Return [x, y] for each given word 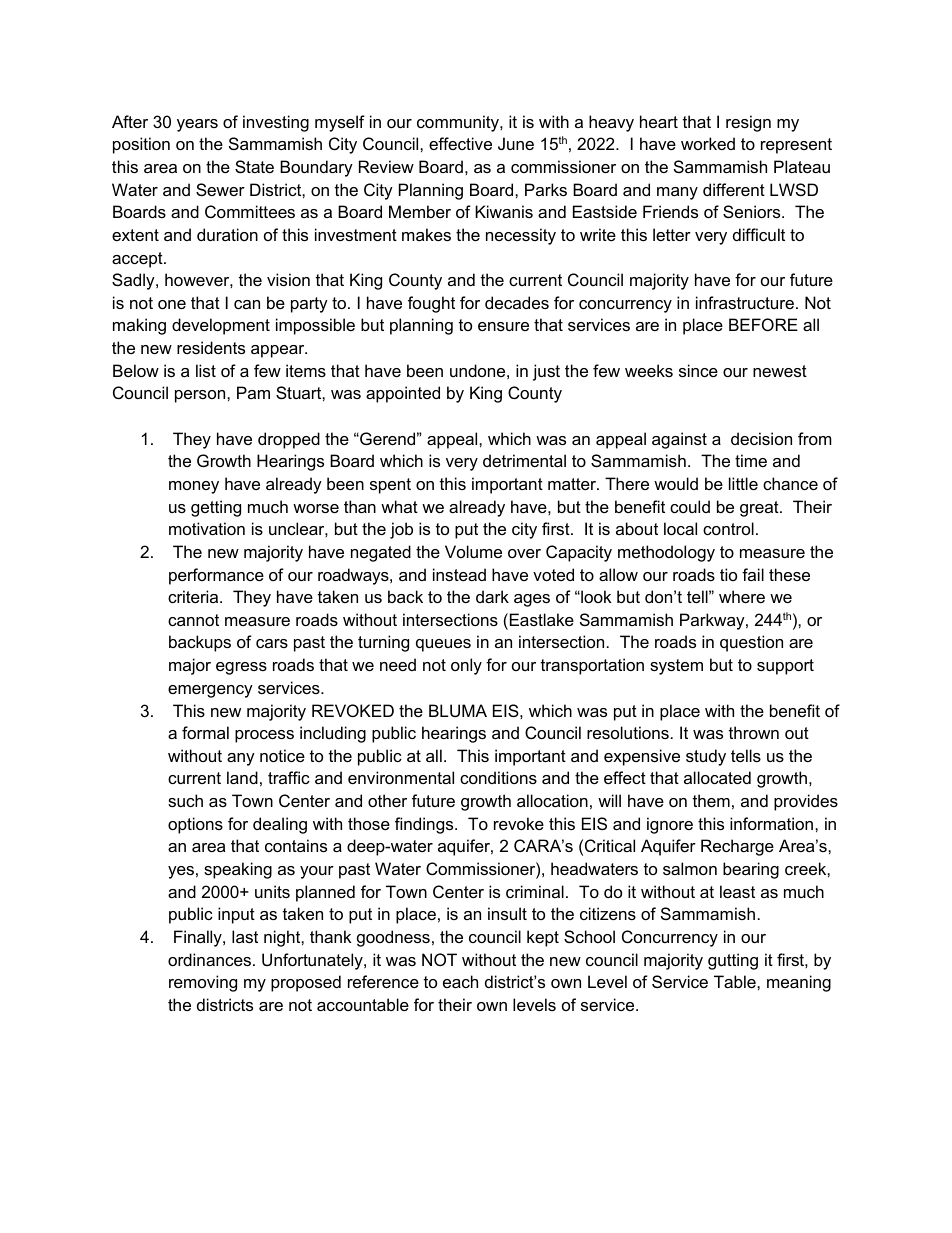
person [201, 396]
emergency [210, 691]
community [459, 123]
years [197, 125]
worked [708, 143]
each [460, 981]
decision [761, 438]
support [785, 667]
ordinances [209, 959]
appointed [403, 394]
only [466, 666]
